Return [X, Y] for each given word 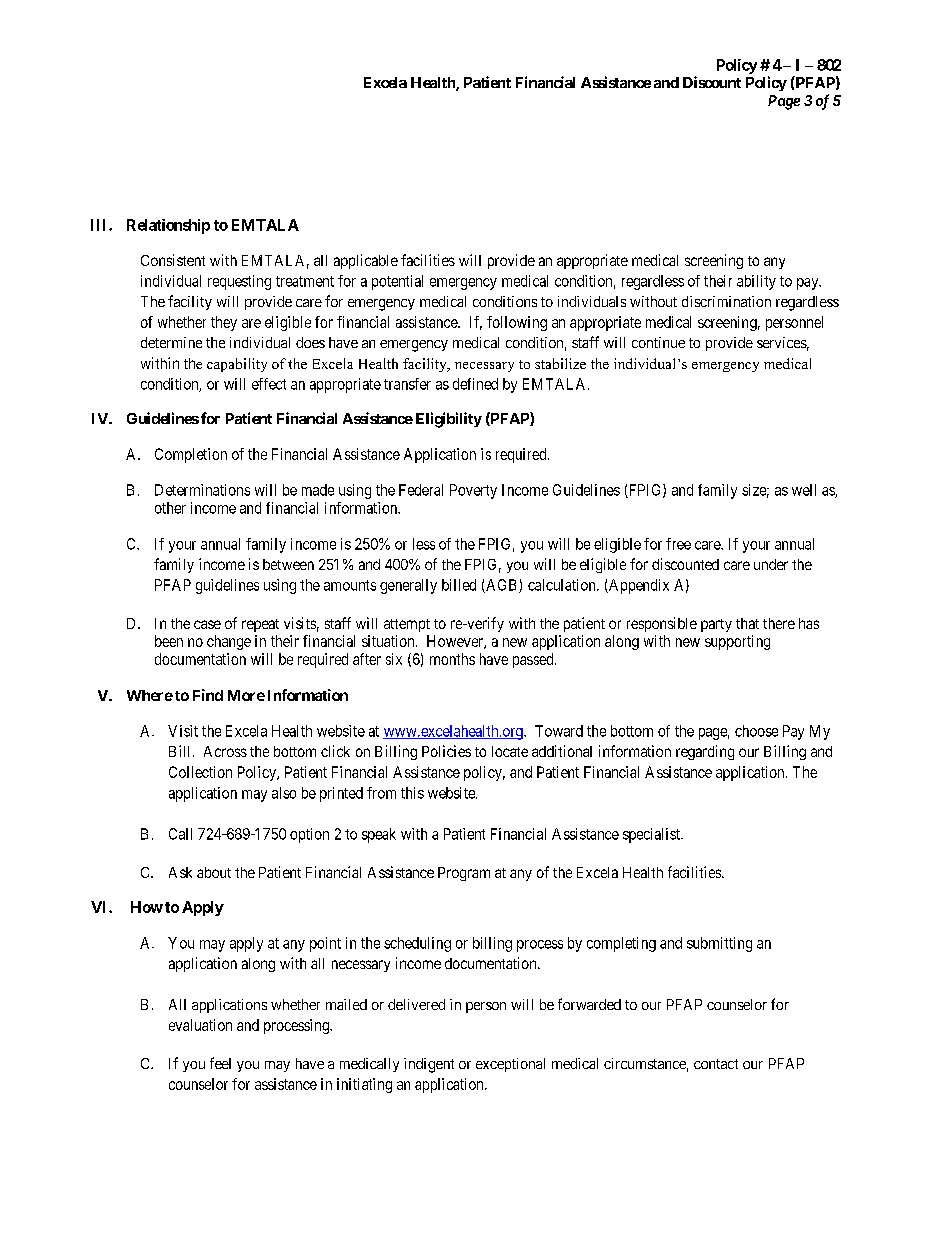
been [169, 641]
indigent [429, 1065]
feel [220, 1063]
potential [397, 282]
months [452, 659]
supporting [737, 642]
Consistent [173, 260]
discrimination [726, 301]
